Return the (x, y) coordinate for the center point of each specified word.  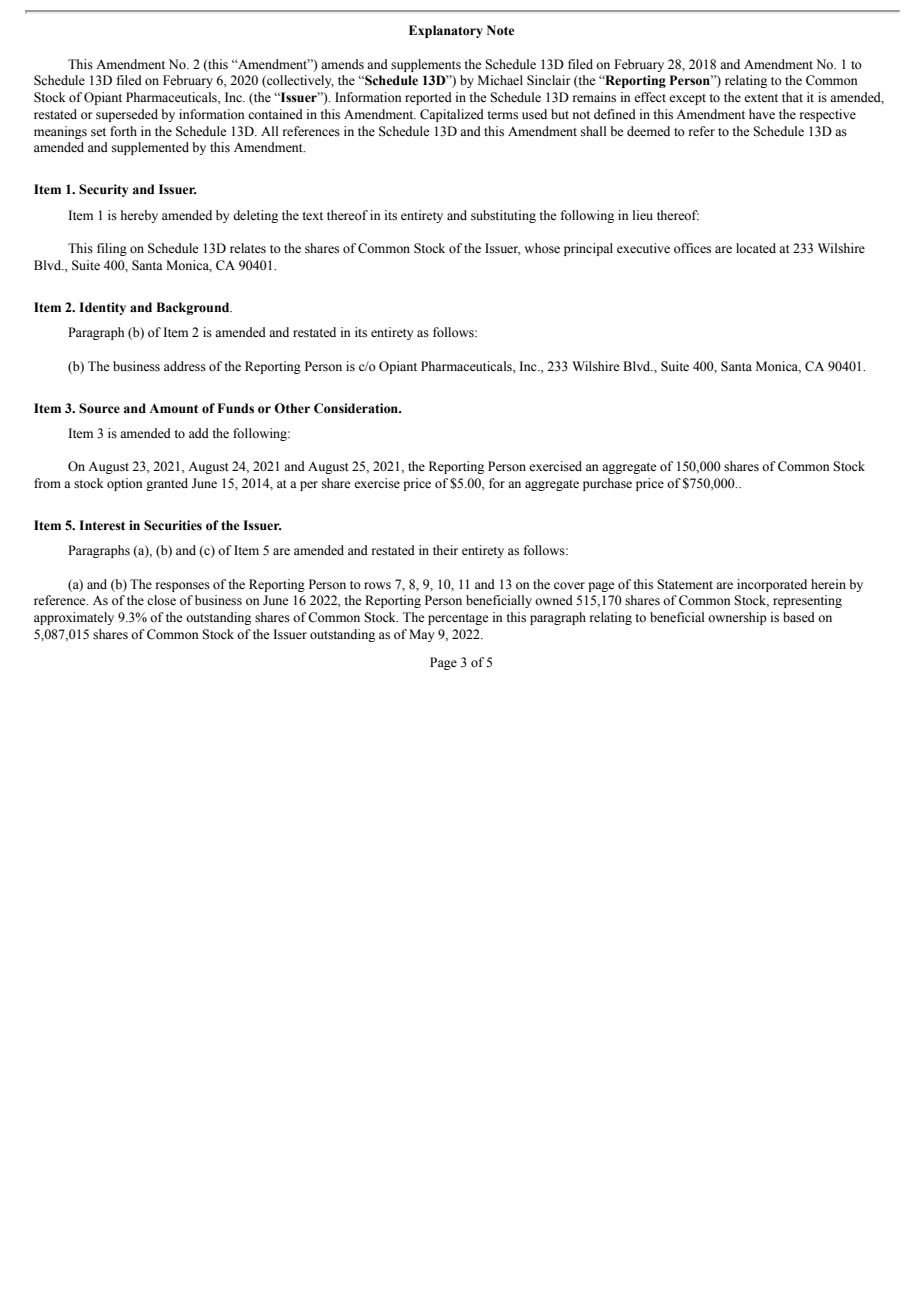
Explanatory (446, 31)
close (161, 600)
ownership (737, 618)
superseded (127, 115)
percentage (458, 619)
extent (761, 98)
